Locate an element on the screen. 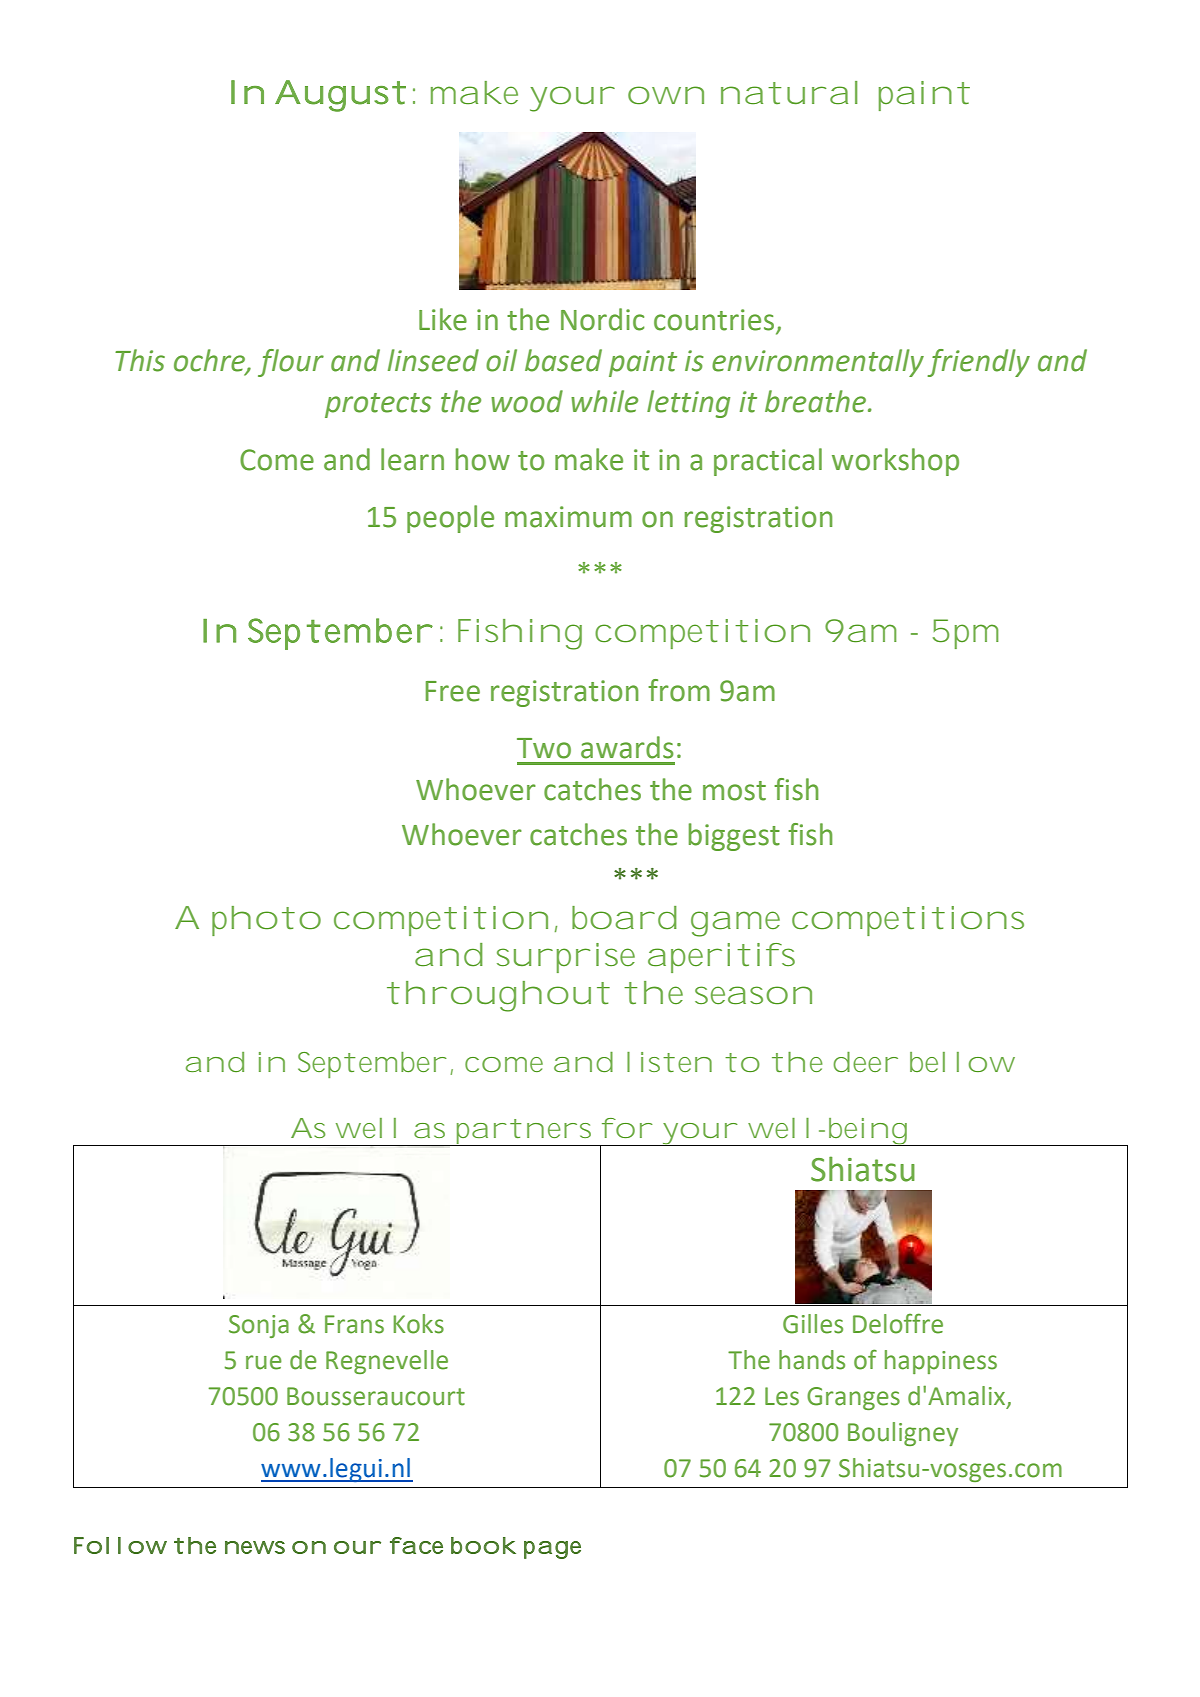 Image resolution: width=1200 pixels, height=1697 pixels. deer is located at coordinates (864, 1062).
